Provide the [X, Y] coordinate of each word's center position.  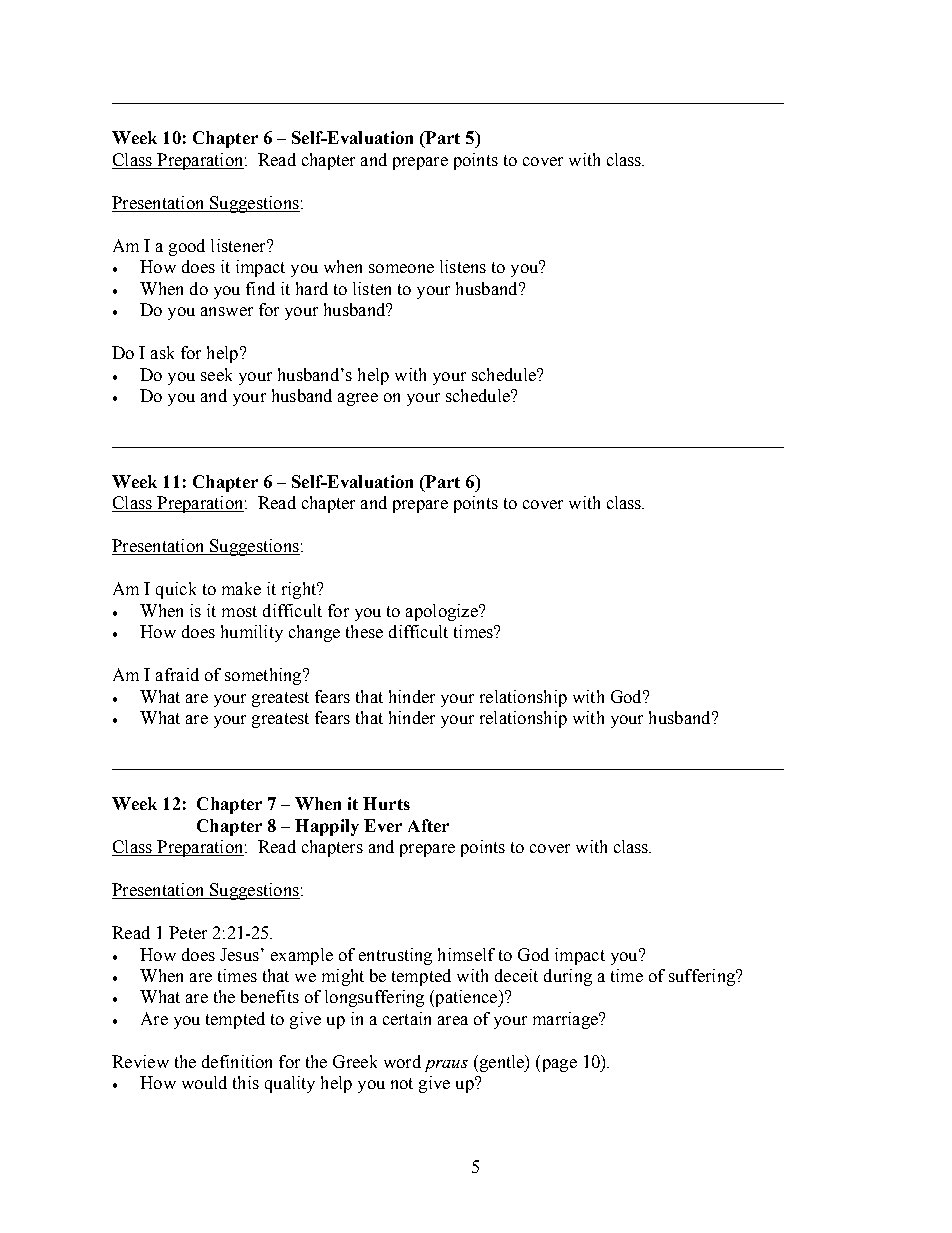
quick [176, 590]
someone [401, 268]
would [204, 1082]
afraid [177, 674]
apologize [443, 612]
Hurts [386, 803]
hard [312, 288]
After [428, 825]
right [300, 590]
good [187, 247]
